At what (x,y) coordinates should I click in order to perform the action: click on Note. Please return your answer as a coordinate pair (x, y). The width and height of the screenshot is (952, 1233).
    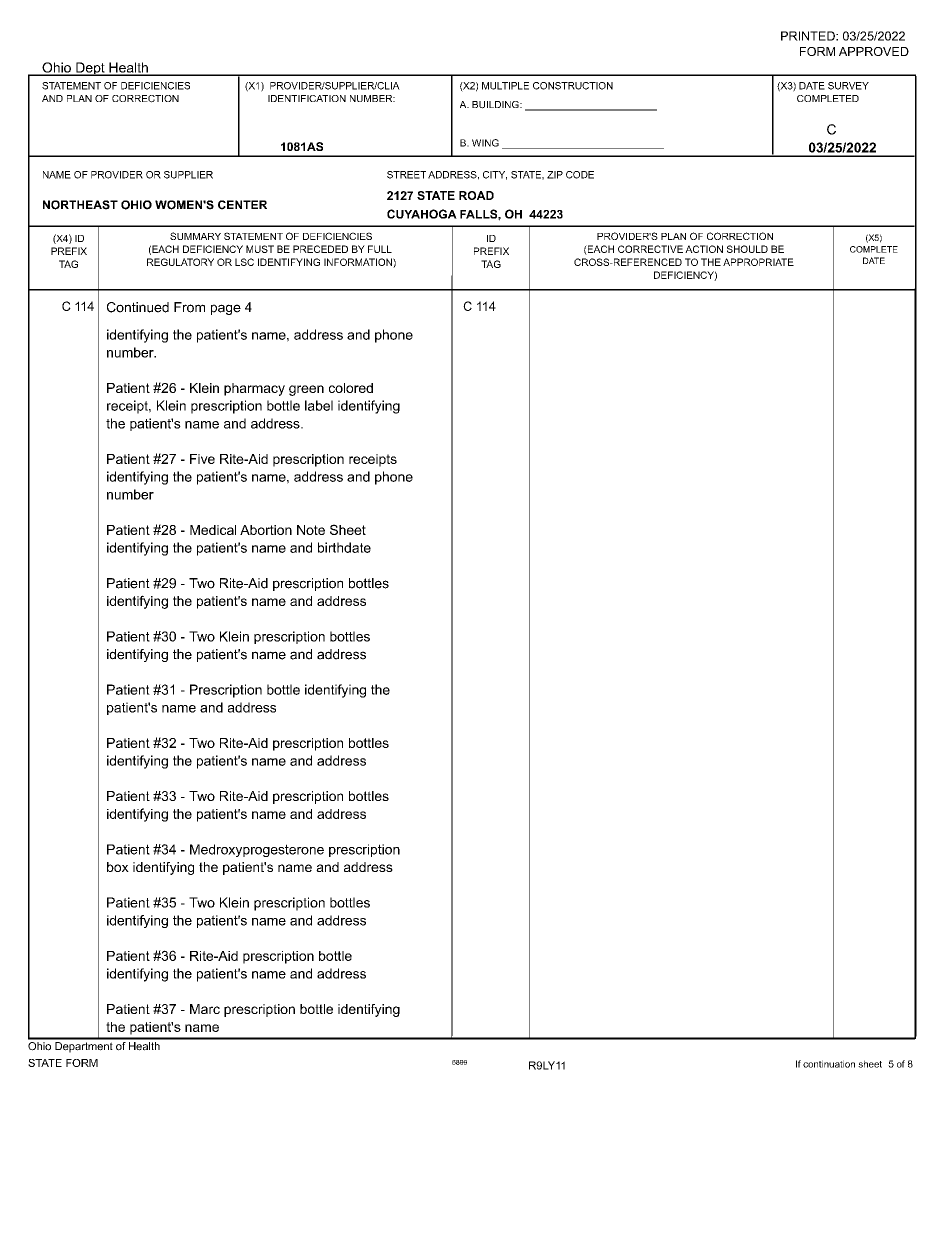
    Looking at the image, I should click on (311, 530).
